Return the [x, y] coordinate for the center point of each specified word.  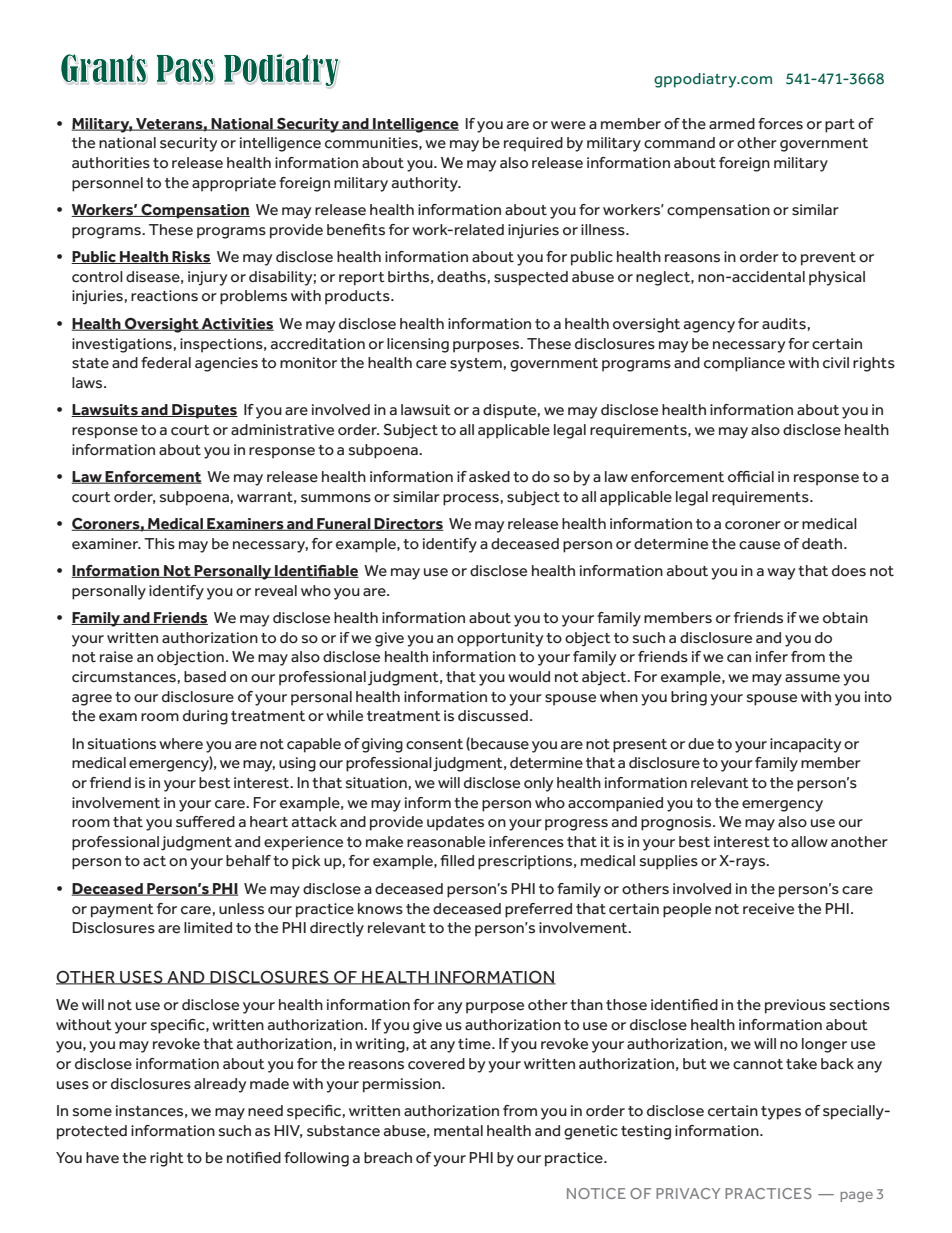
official [751, 477]
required [533, 144]
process [471, 500]
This [159, 544]
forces [780, 124]
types [781, 1113]
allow [809, 842]
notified [254, 1158]
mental [458, 1130]
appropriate [234, 184]
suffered [205, 822]
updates [455, 823]
